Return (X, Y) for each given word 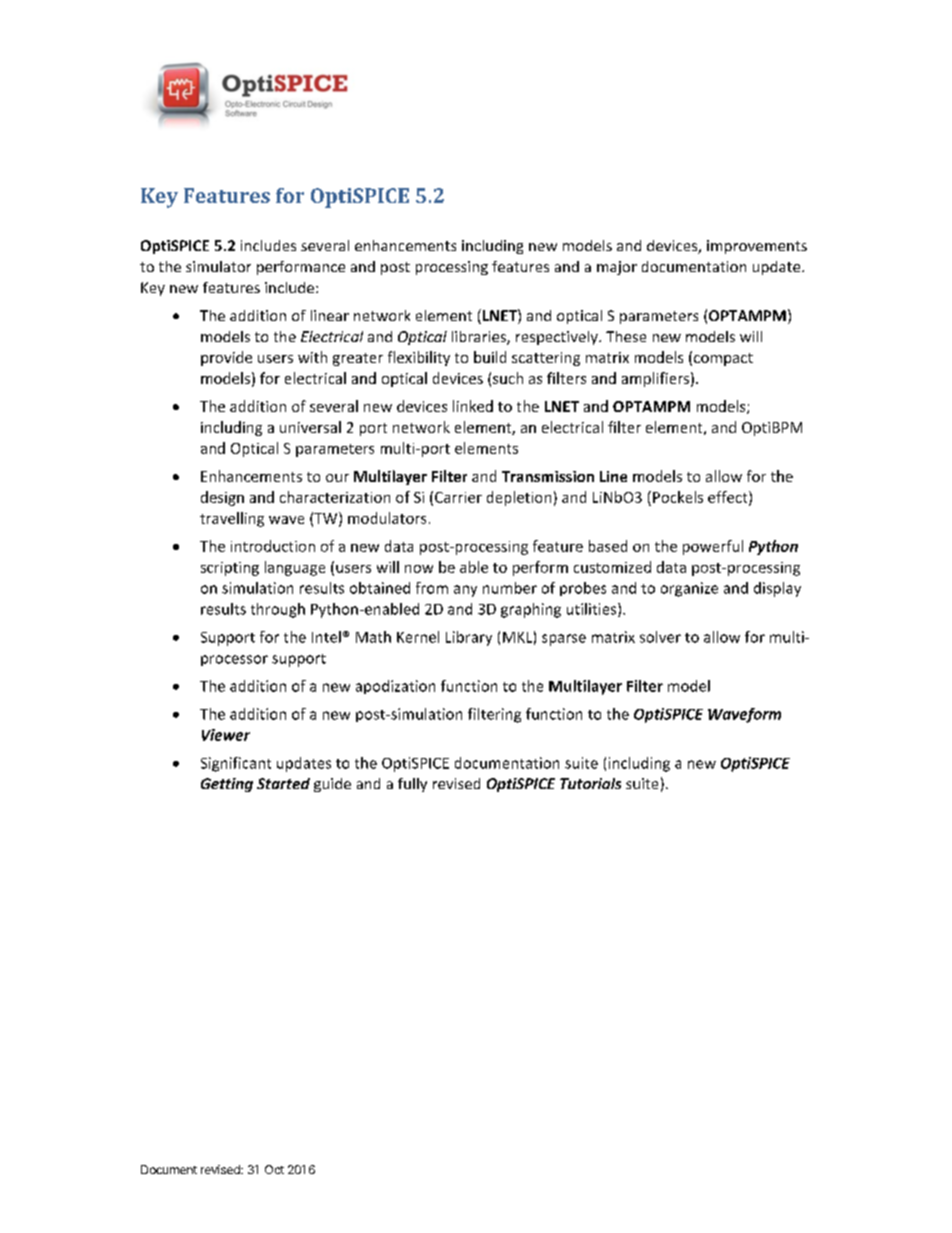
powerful (713, 547)
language (295, 568)
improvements (757, 247)
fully (412, 785)
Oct (274, 1169)
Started (283, 783)
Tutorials (590, 783)
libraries (480, 338)
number (510, 588)
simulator (218, 266)
